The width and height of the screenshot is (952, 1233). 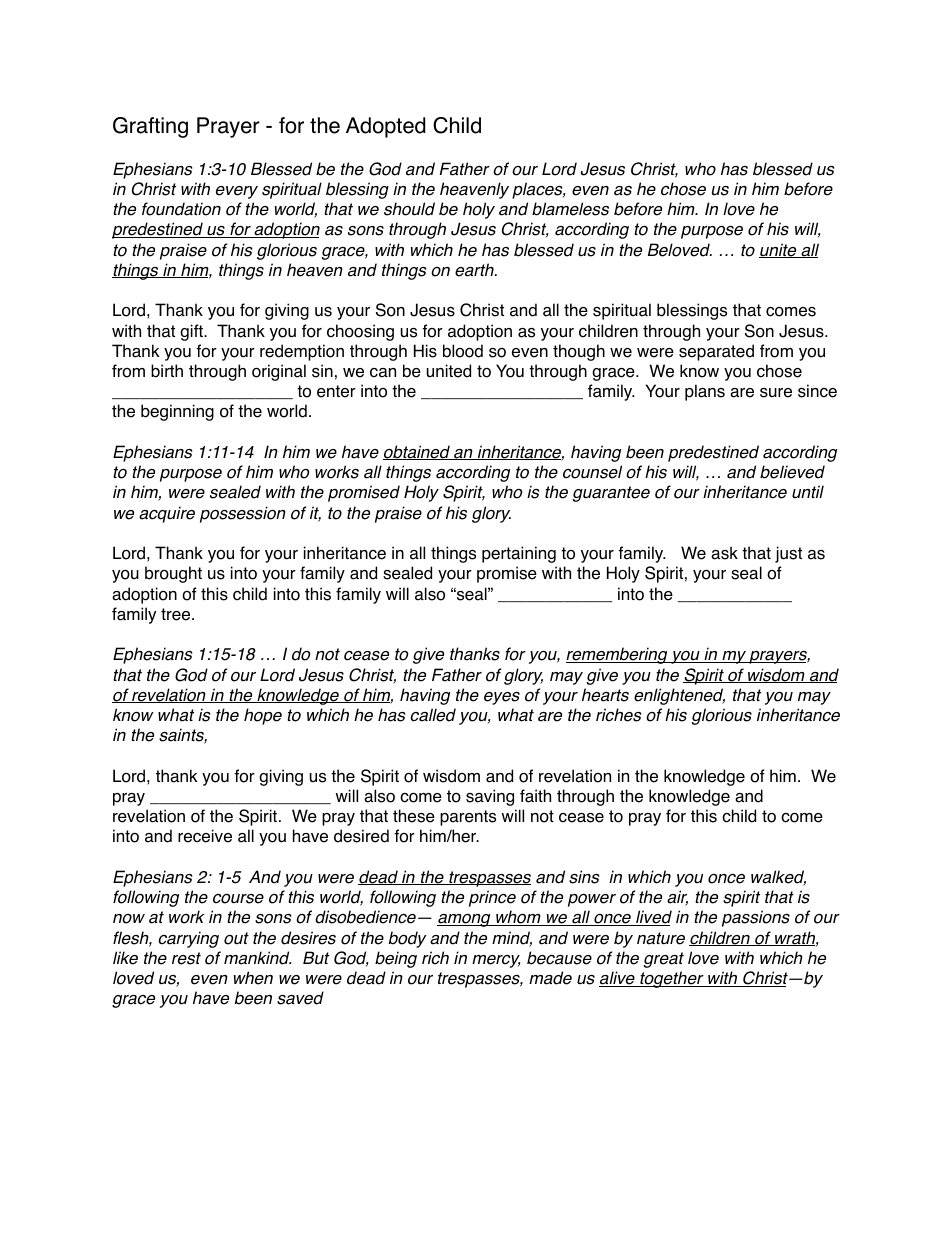 What do you see at coordinates (570, 209) in the screenshot?
I see `blameless` at bounding box center [570, 209].
